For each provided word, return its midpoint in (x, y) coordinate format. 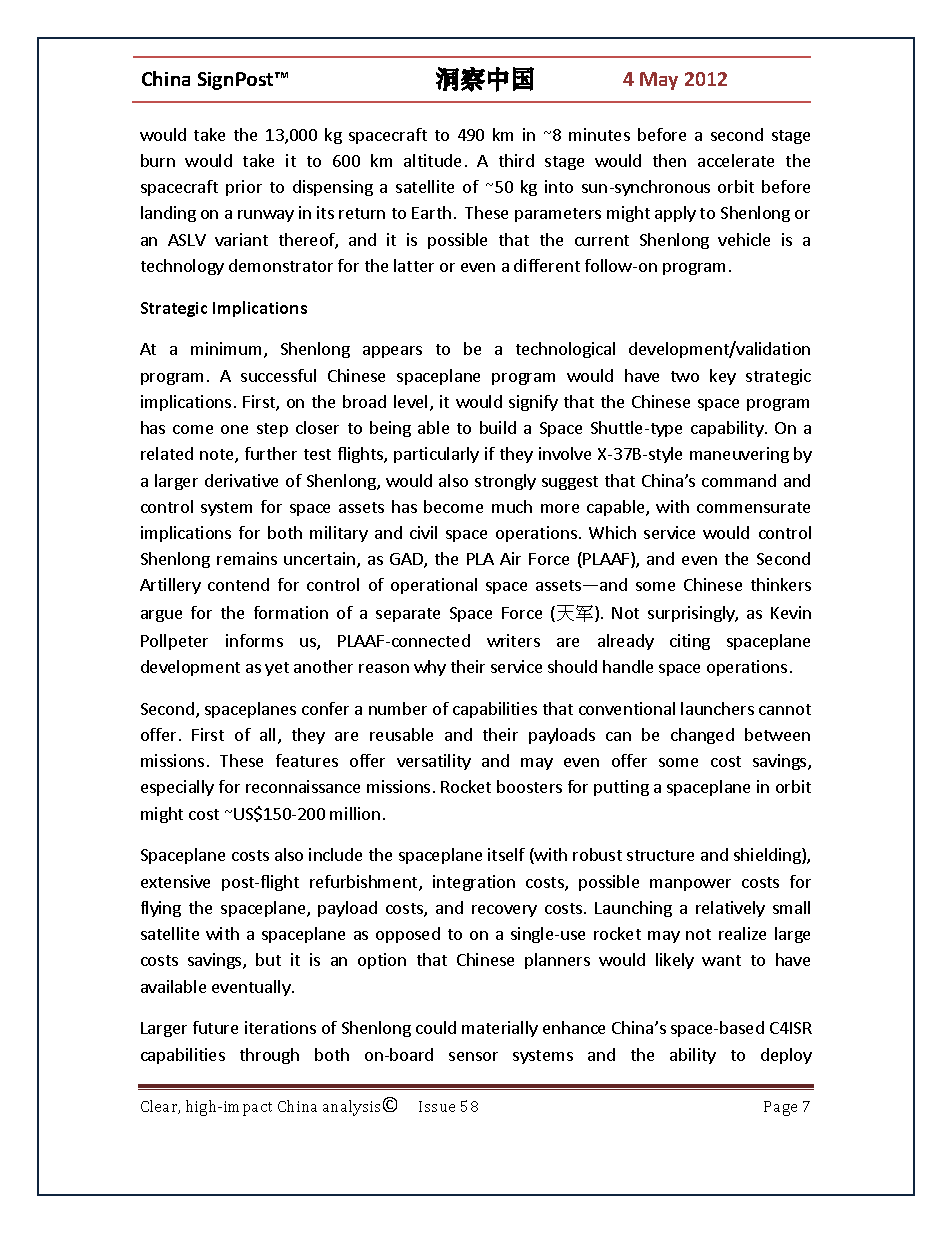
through (269, 1056)
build (498, 427)
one (234, 429)
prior (244, 188)
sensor (473, 1056)
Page (780, 1108)
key (723, 377)
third (516, 160)
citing (690, 642)
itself (506, 854)
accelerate (736, 160)
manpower (690, 885)
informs (254, 640)
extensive (175, 881)
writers (513, 640)
